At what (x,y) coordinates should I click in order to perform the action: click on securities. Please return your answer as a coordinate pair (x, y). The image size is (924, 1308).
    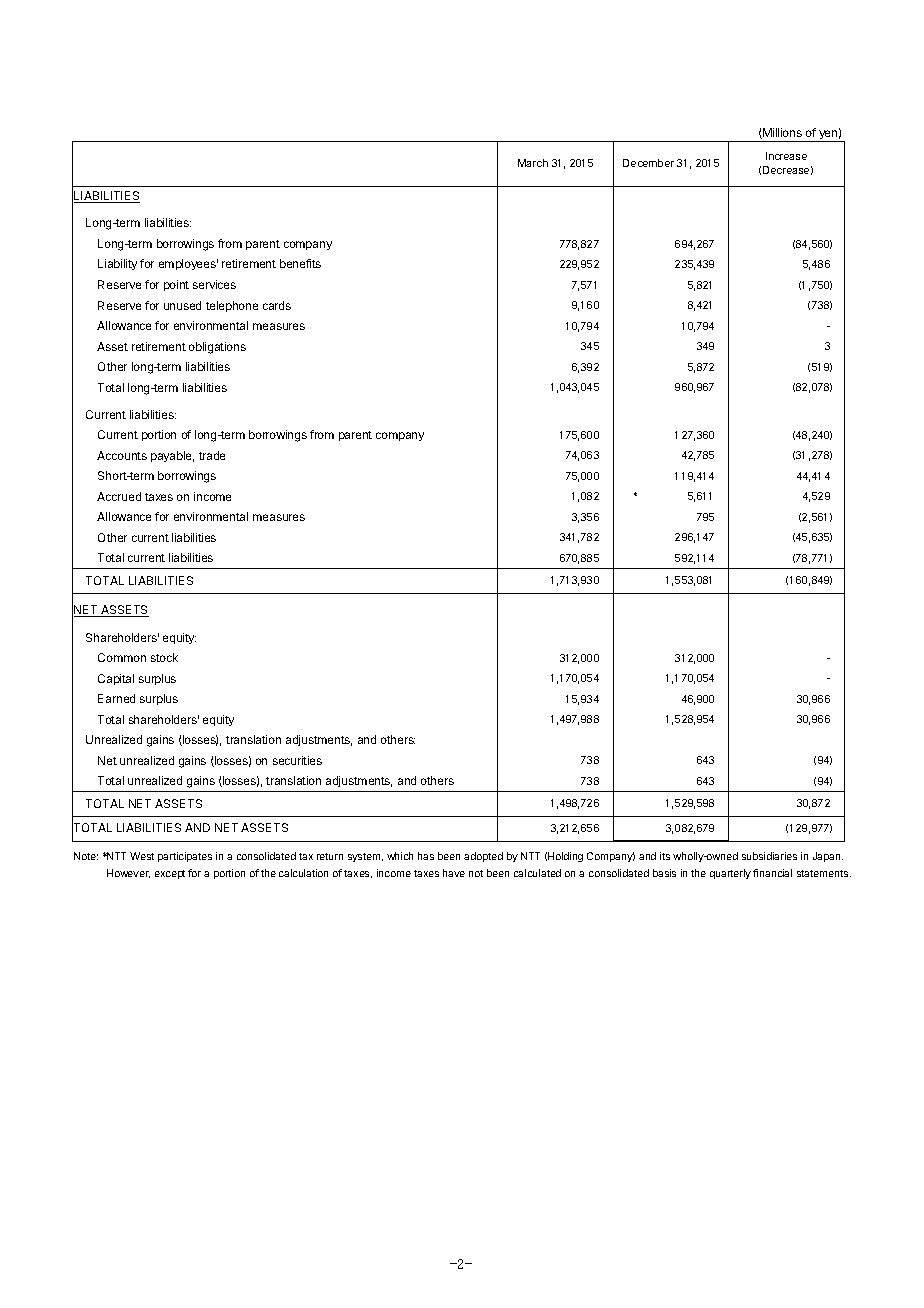
    Looking at the image, I should click on (297, 760).
